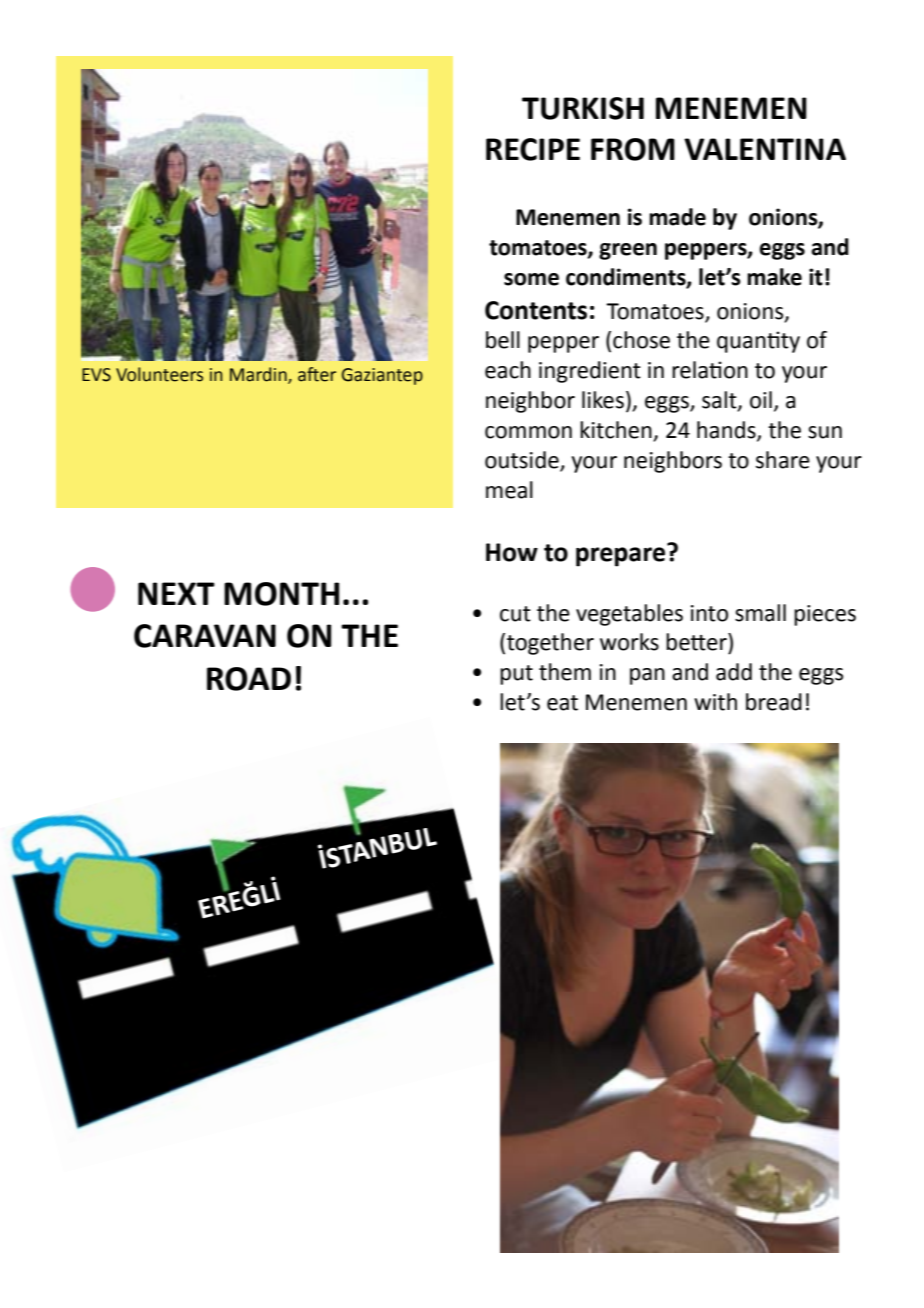  What do you see at coordinates (774, 277) in the screenshot?
I see `make` at bounding box center [774, 277].
